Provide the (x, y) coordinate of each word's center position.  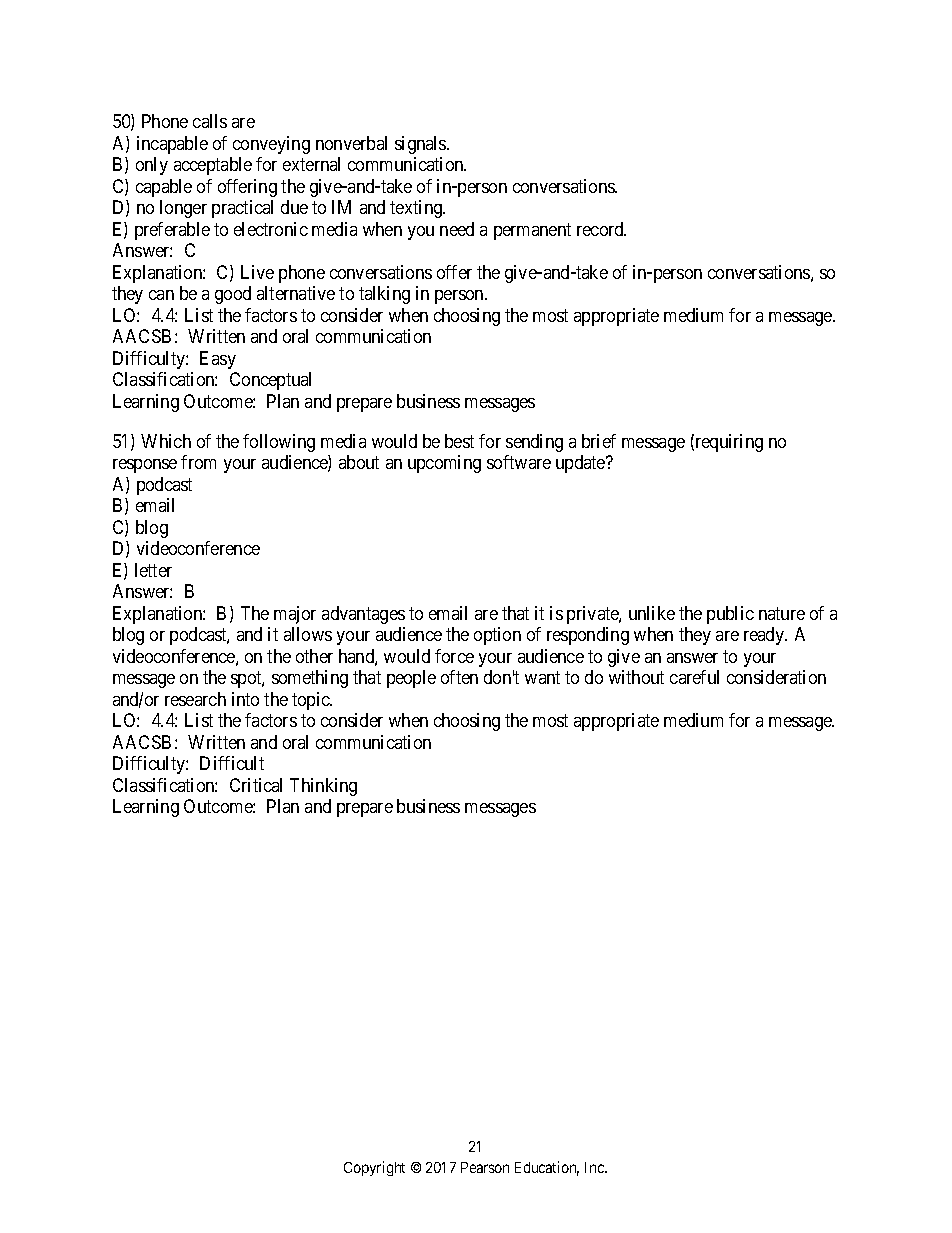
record (601, 229)
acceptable (213, 166)
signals (421, 145)
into (245, 699)
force (454, 656)
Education (547, 1168)
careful (694, 677)
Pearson (485, 1167)
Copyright (374, 1168)
